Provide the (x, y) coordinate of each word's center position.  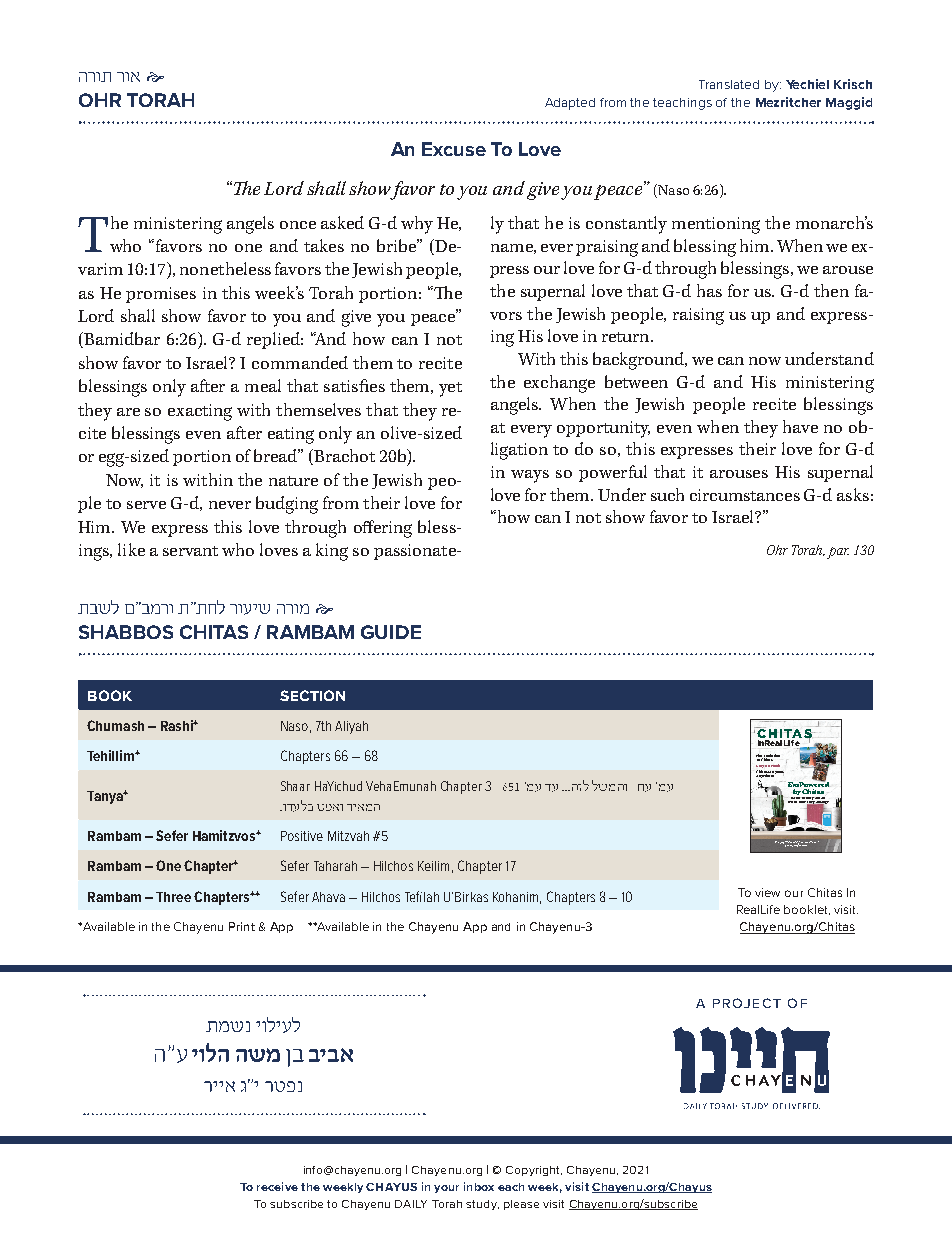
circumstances (745, 495)
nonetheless (225, 268)
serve (146, 505)
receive (277, 1186)
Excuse (454, 149)
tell (791, 800)
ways (530, 476)
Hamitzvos (225, 835)
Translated (729, 84)
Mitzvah (348, 836)
